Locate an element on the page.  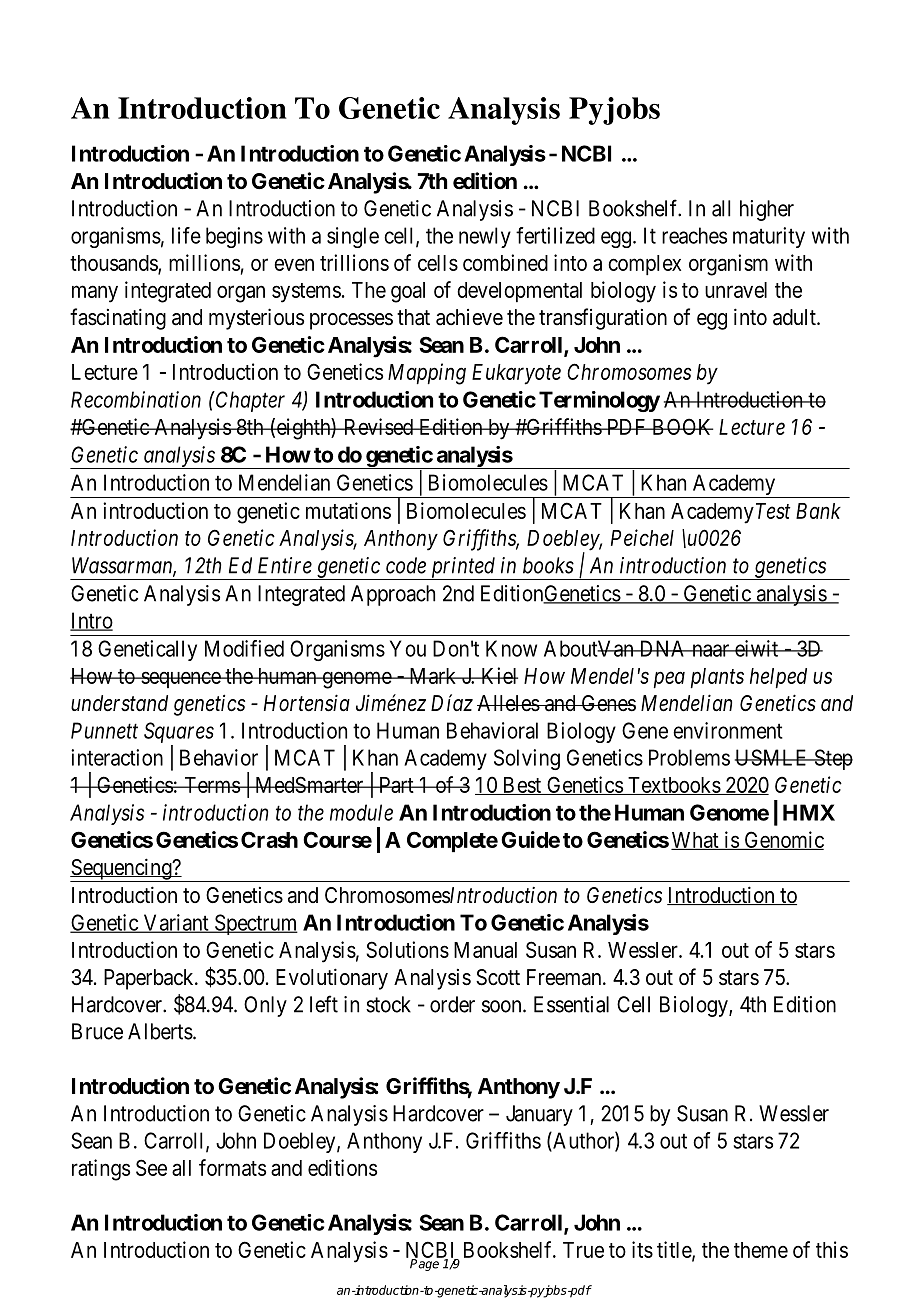
Scott is located at coordinates (498, 977).
